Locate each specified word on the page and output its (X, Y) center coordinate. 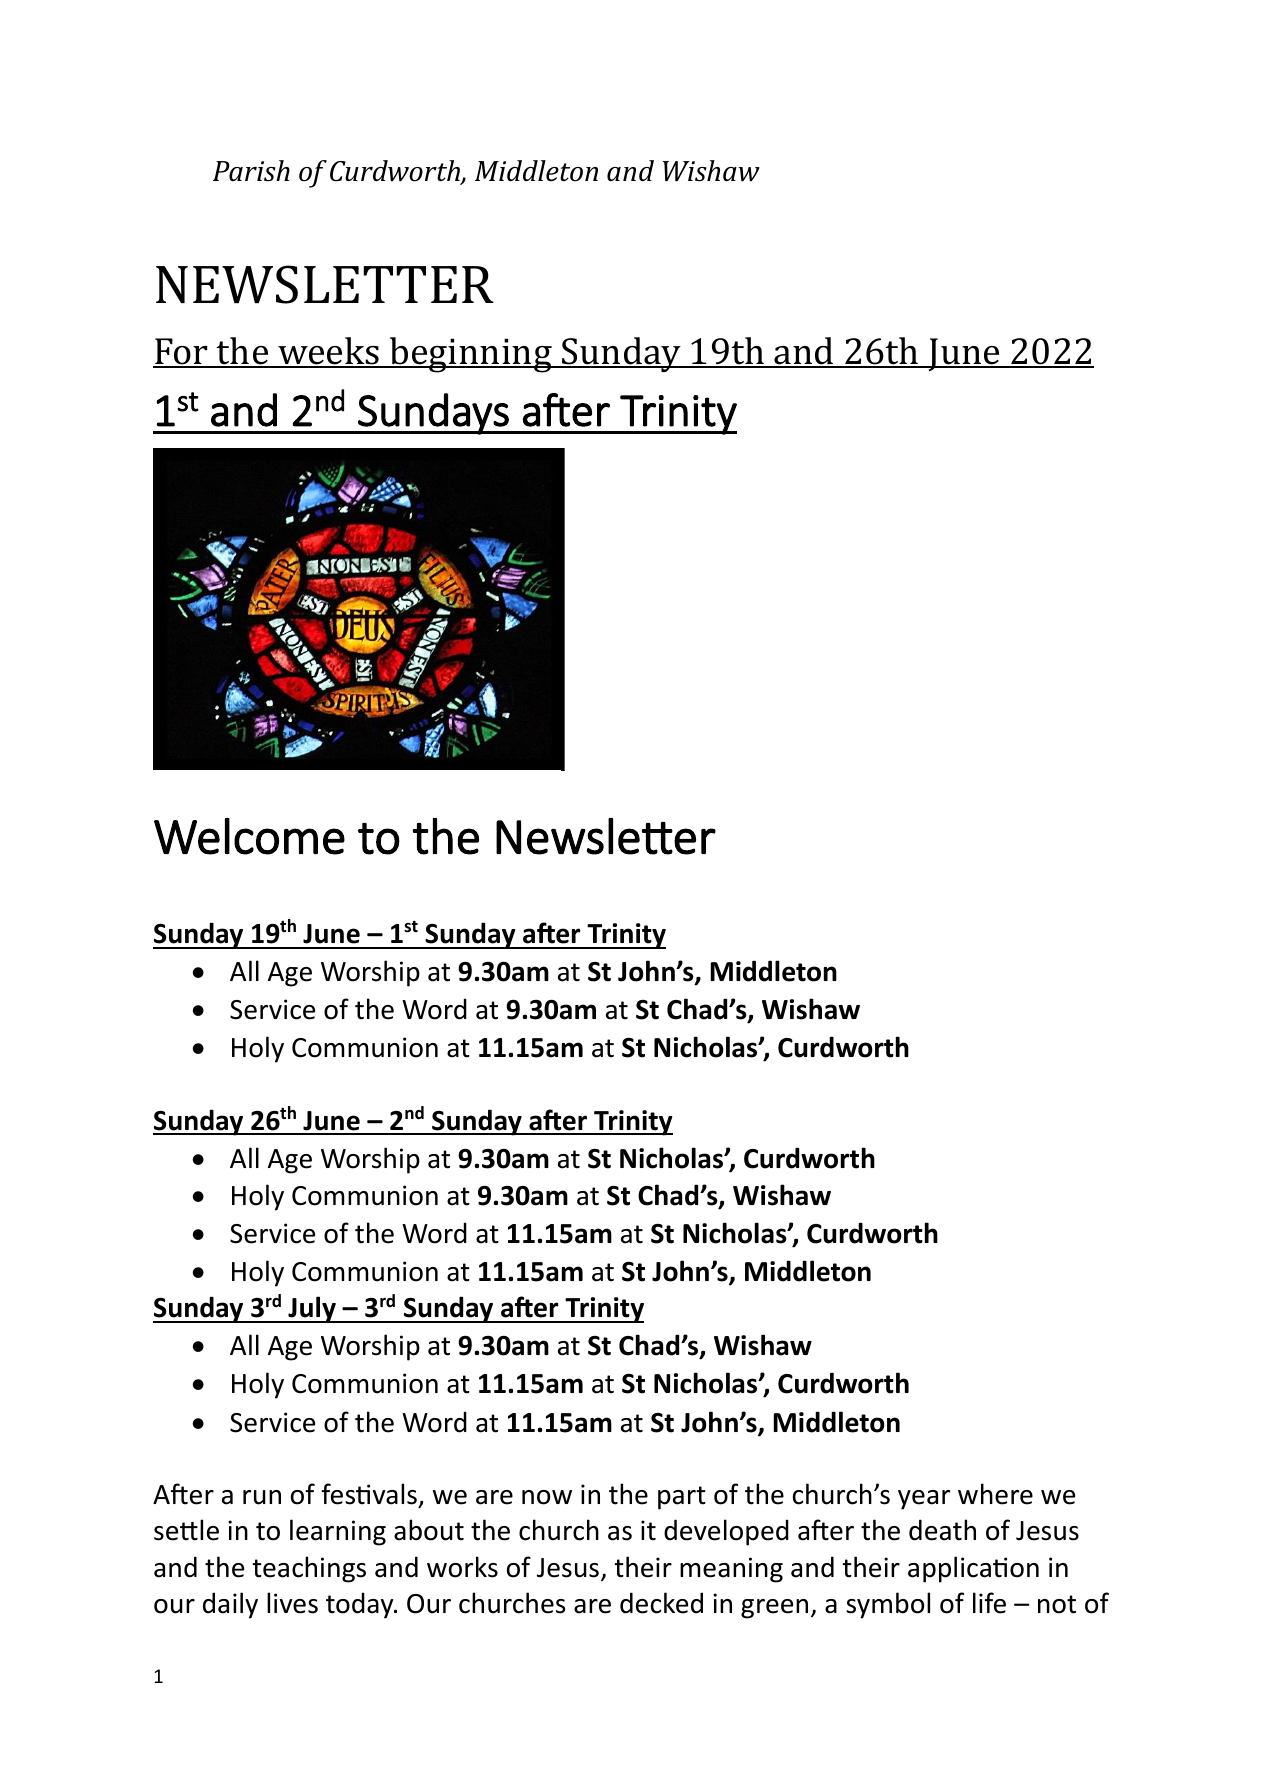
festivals (369, 1494)
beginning (471, 355)
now (547, 1497)
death (942, 1530)
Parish (251, 171)
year (924, 1500)
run (262, 1497)
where (995, 1494)
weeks (328, 352)
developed (726, 1532)
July (312, 1309)
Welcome (249, 836)
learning (338, 1532)
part (682, 1498)
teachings (309, 1569)
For (181, 352)
